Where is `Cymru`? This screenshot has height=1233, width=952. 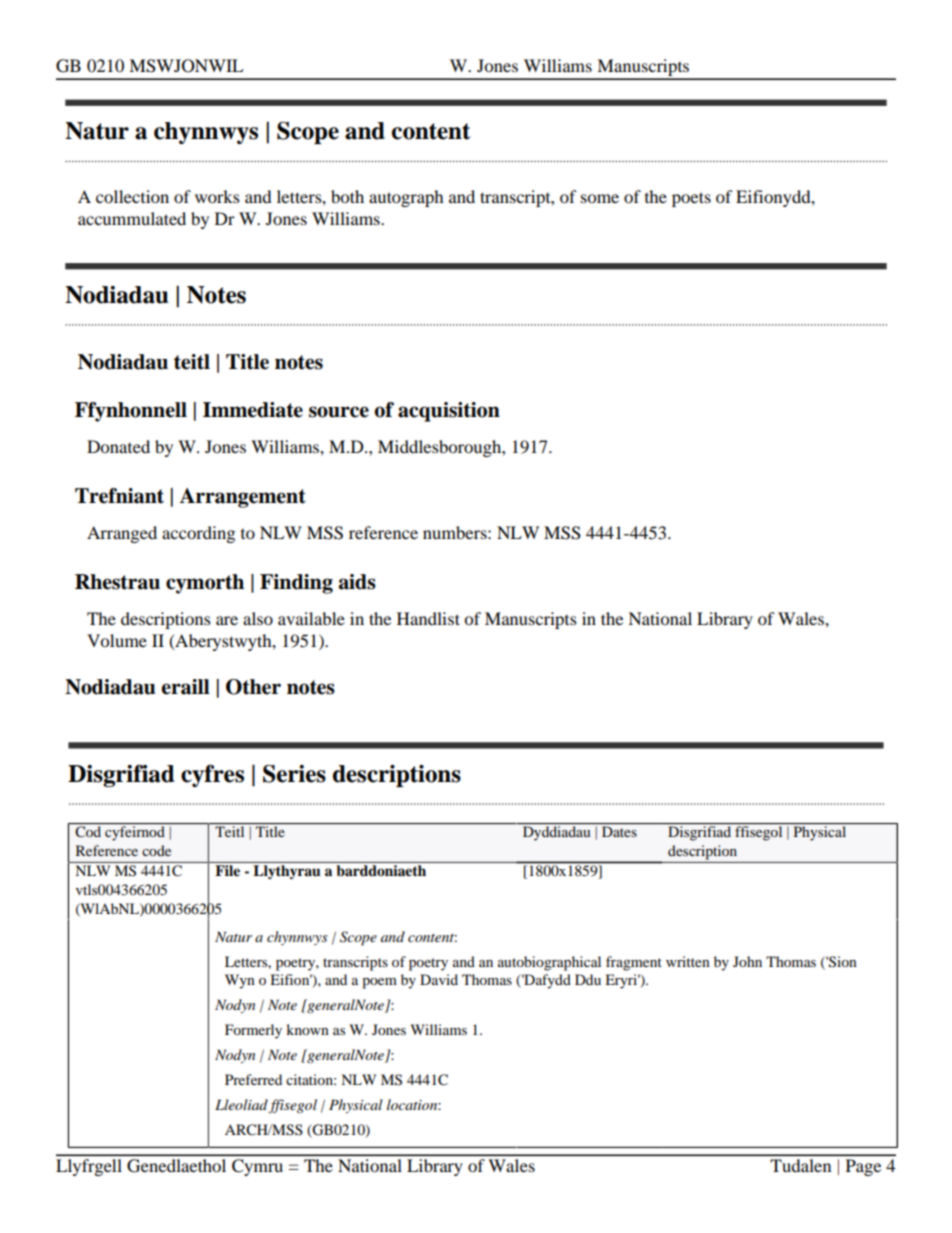 Cymru is located at coordinates (257, 1167).
